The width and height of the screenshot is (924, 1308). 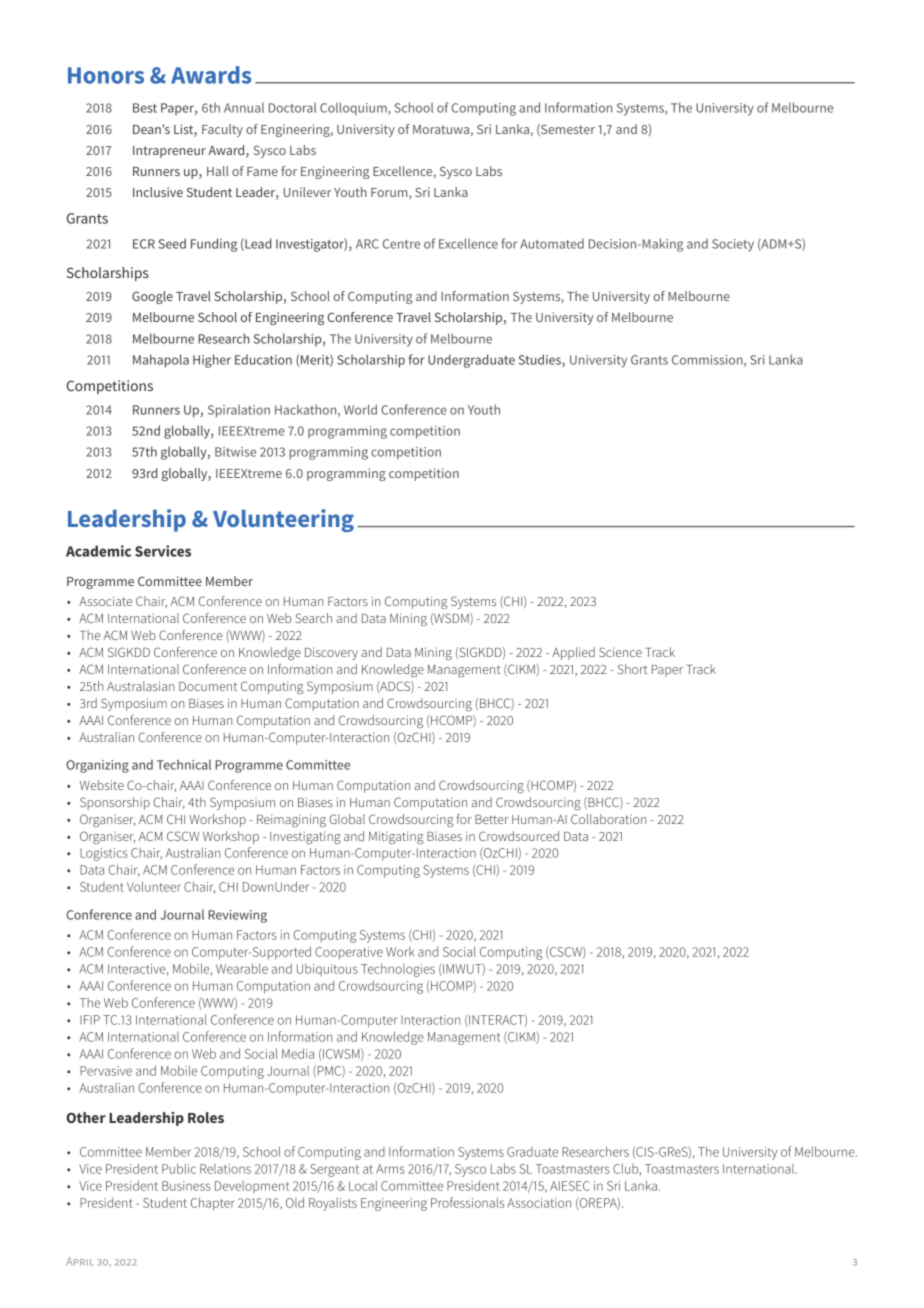 What do you see at coordinates (608, 819) in the screenshot?
I see `Collaboration` at bounding box center [608, 819].
